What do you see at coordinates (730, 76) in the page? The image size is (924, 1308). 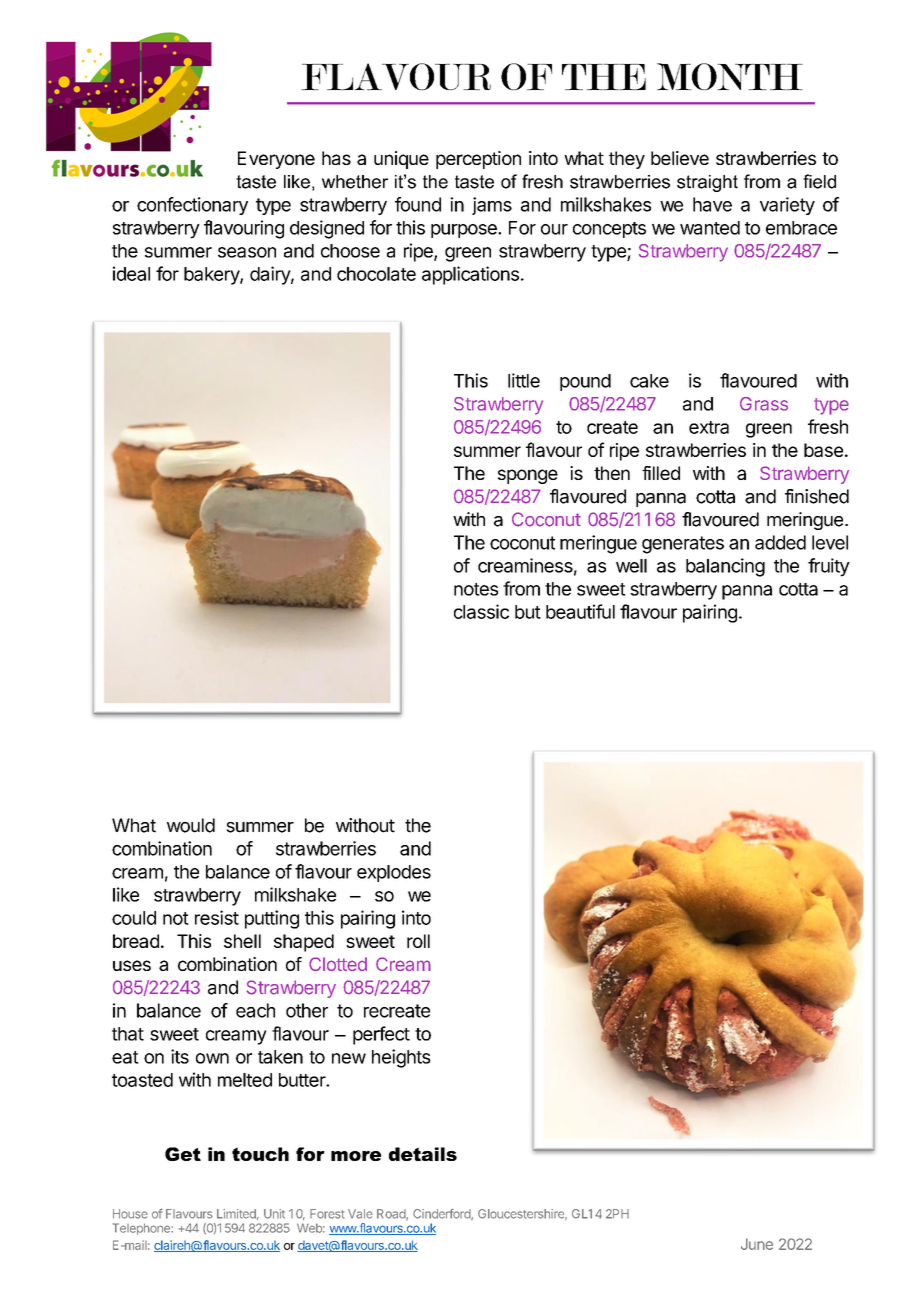 I see `MONTH` at bounding box center [730, 76].
